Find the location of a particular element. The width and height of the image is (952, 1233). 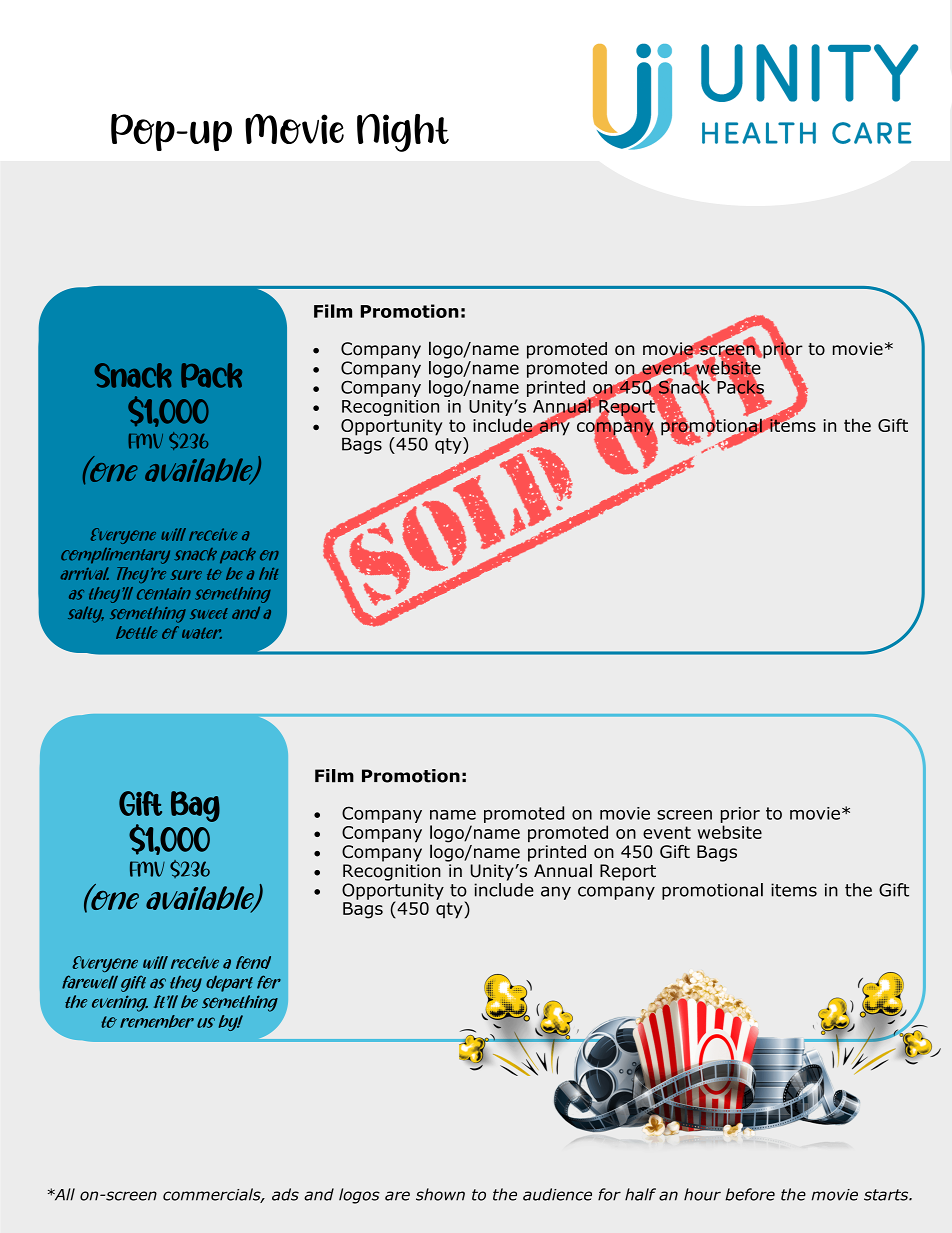

before is located at coordinates (750, 1194).
